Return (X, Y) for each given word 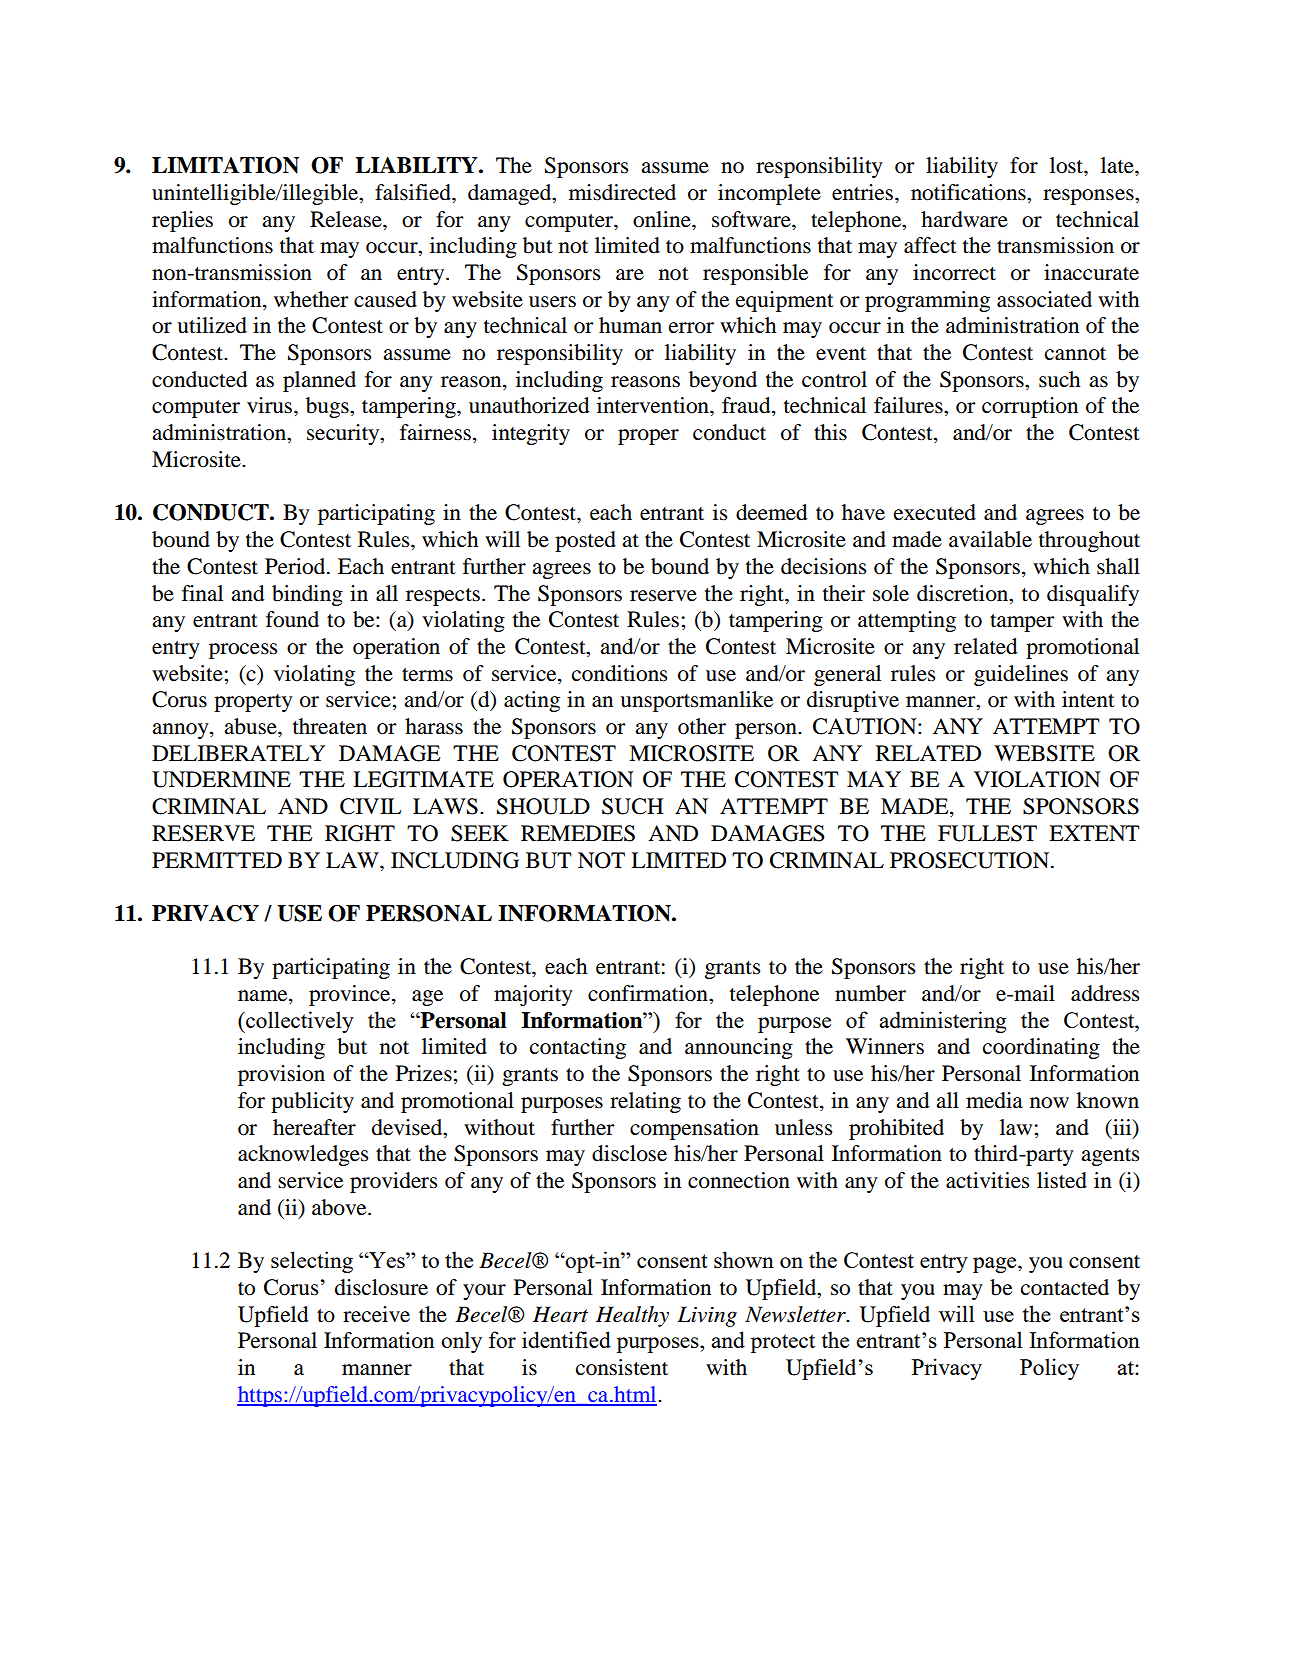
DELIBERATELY (239, 753)
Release (347, 219)
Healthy (632, 1316)
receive (376, 1314)
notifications (969, 192)
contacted (1065, 1287)
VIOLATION (1037, 779)
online (663, 219)
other (702, 726)
